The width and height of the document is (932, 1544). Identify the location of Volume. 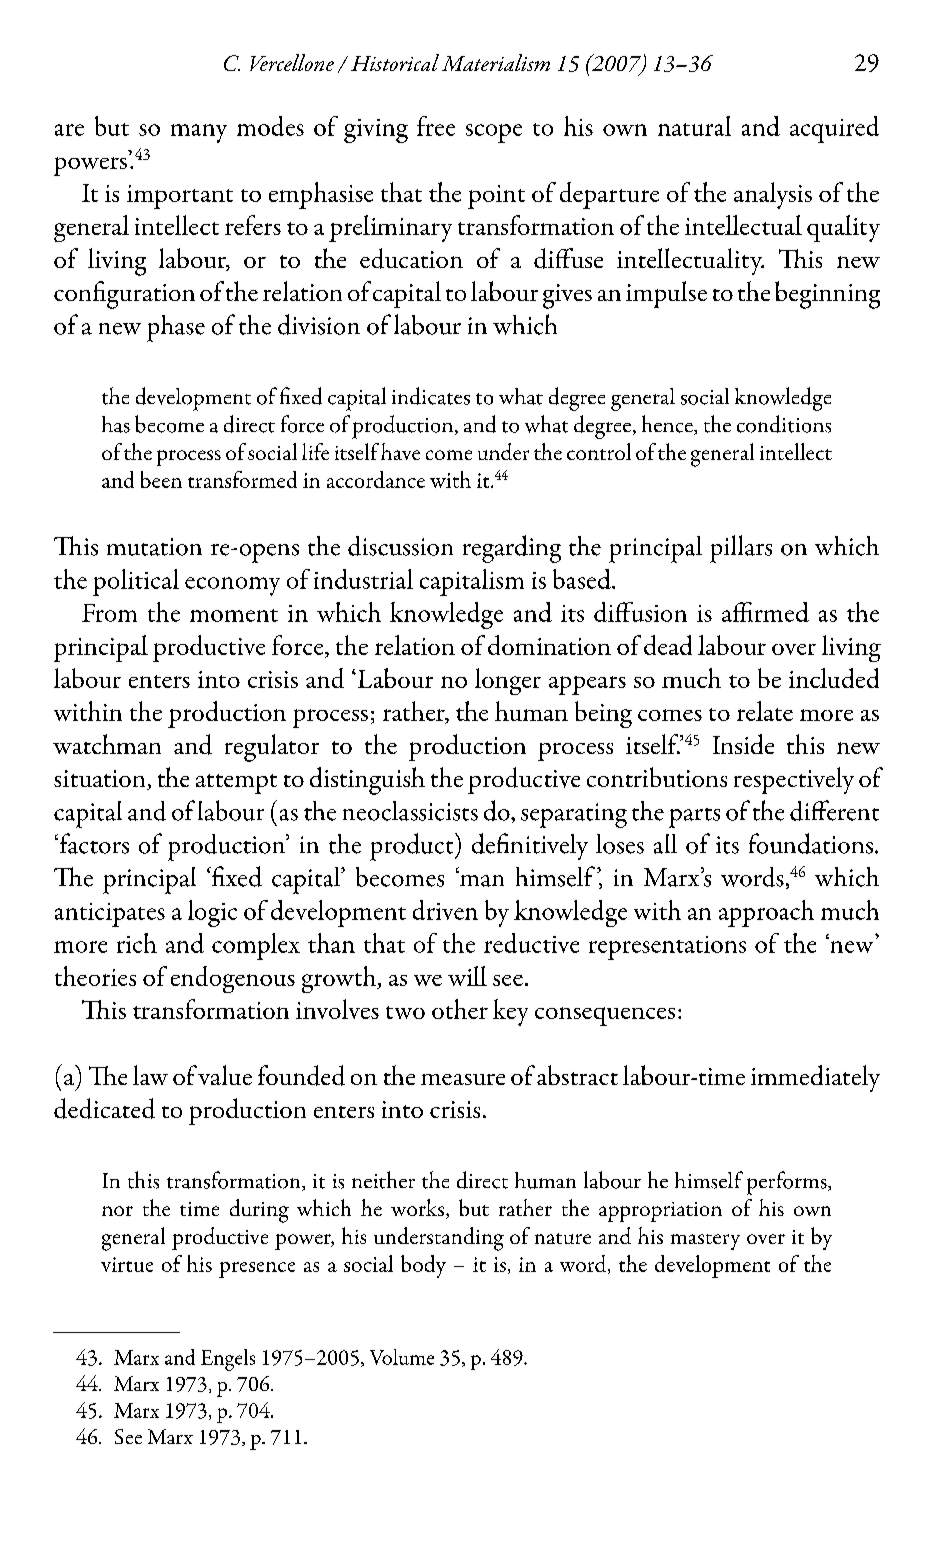
(402, 1357).
